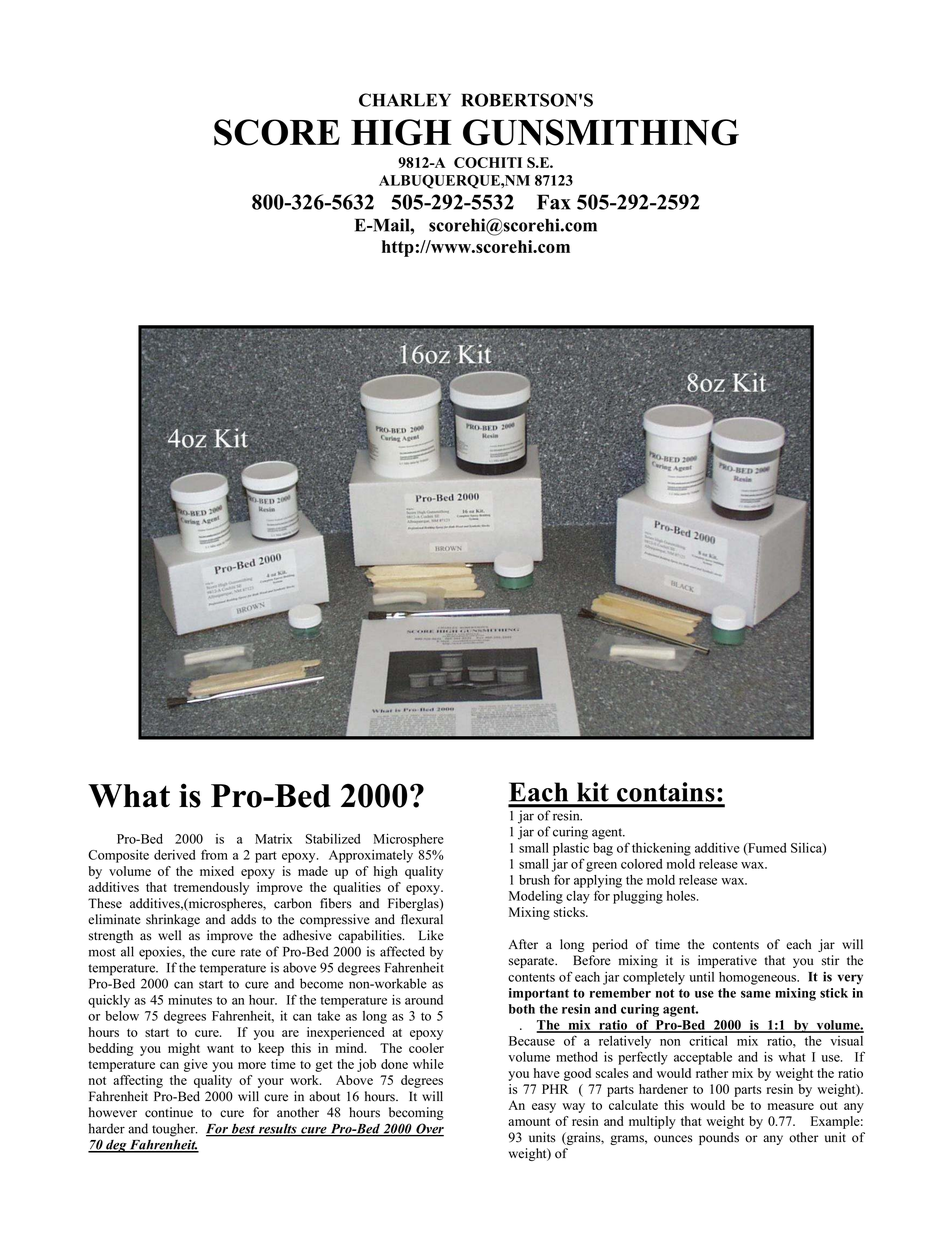 This document has height=1233, width=952. Describe the element at coordinates (333, 839) in the document. I see `Stabilized` at that location.
